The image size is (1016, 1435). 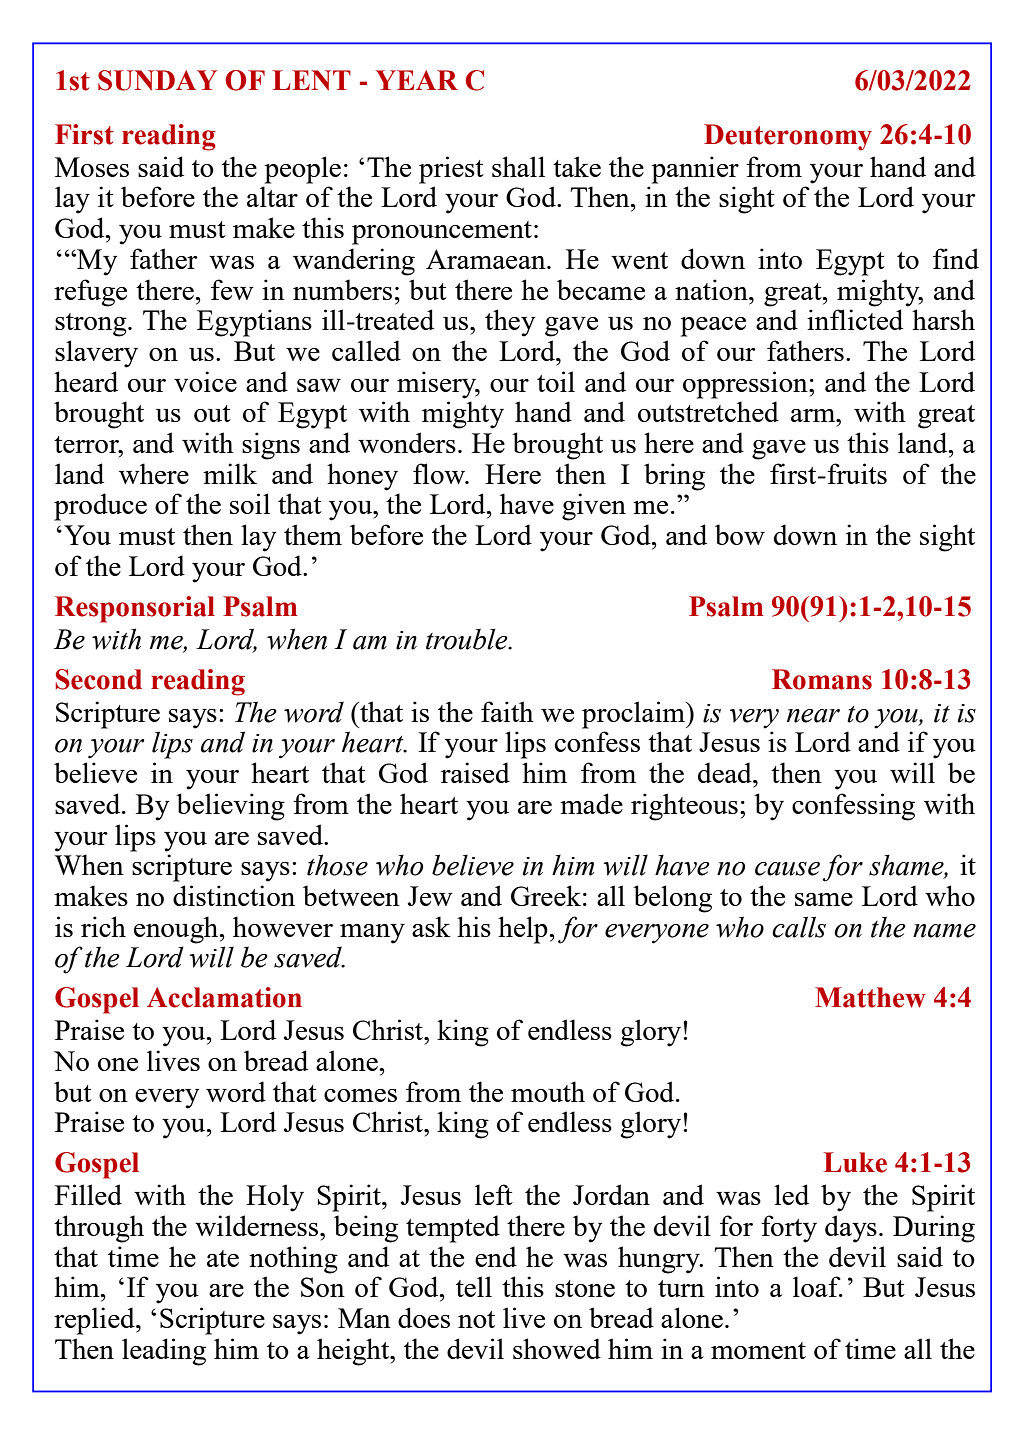 What do you see at coordinates (788, 137) in the page?
I see `Deuteronomy` at bounding box center [788, 137].
